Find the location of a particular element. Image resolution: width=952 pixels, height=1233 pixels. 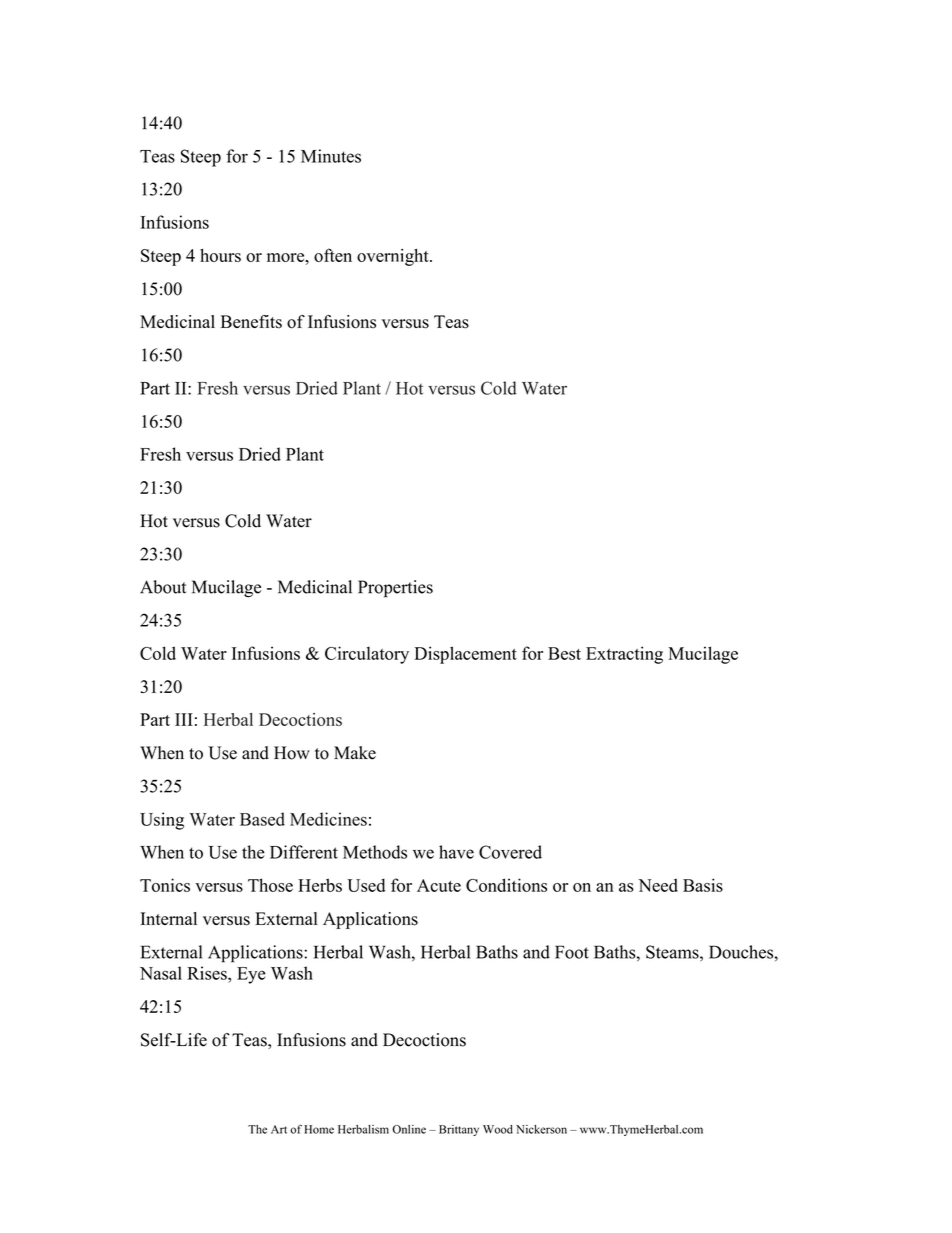

hours is located at coordinates (220, 255).
